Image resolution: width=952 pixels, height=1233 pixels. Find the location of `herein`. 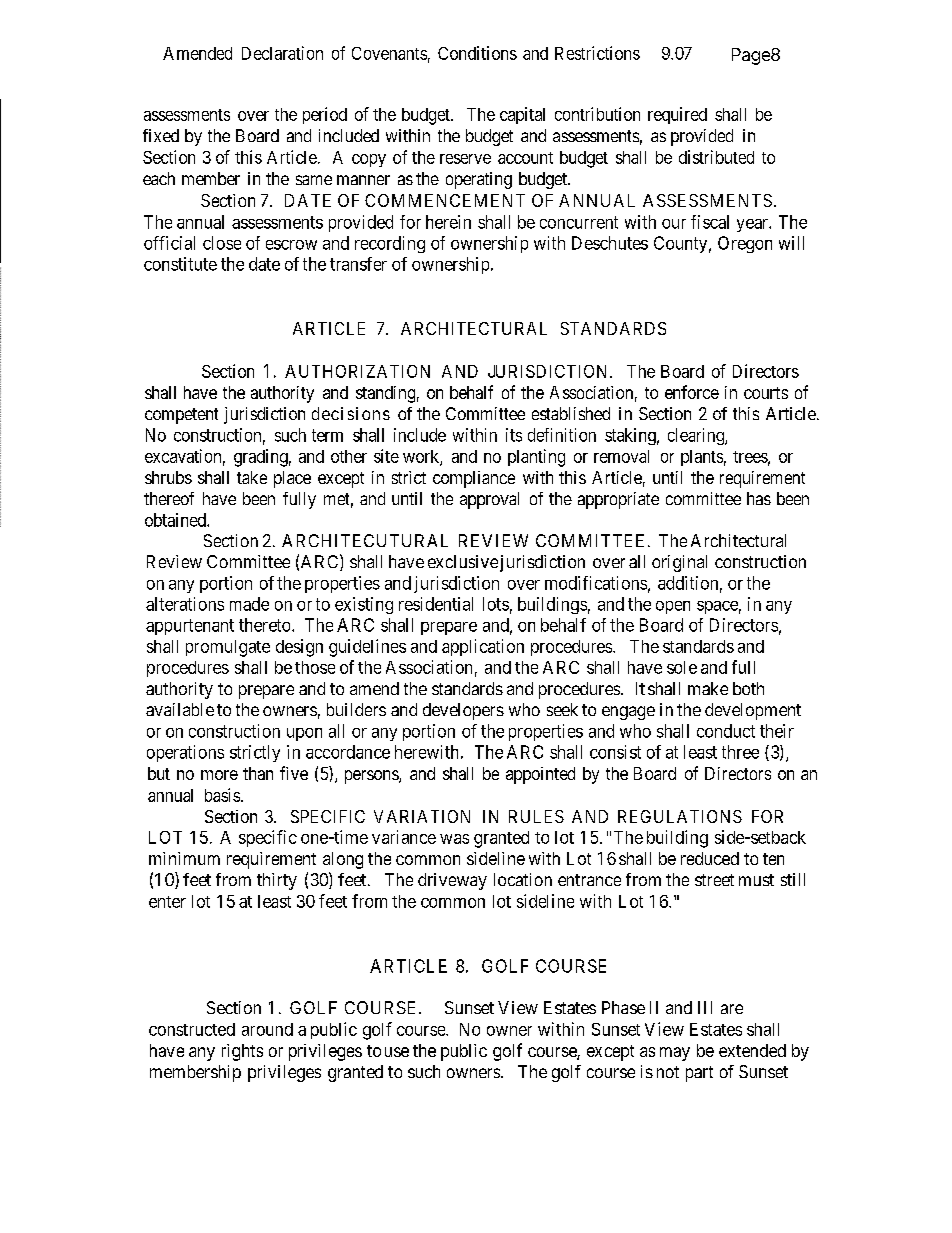

herein is located at coordinates (448, 222).
